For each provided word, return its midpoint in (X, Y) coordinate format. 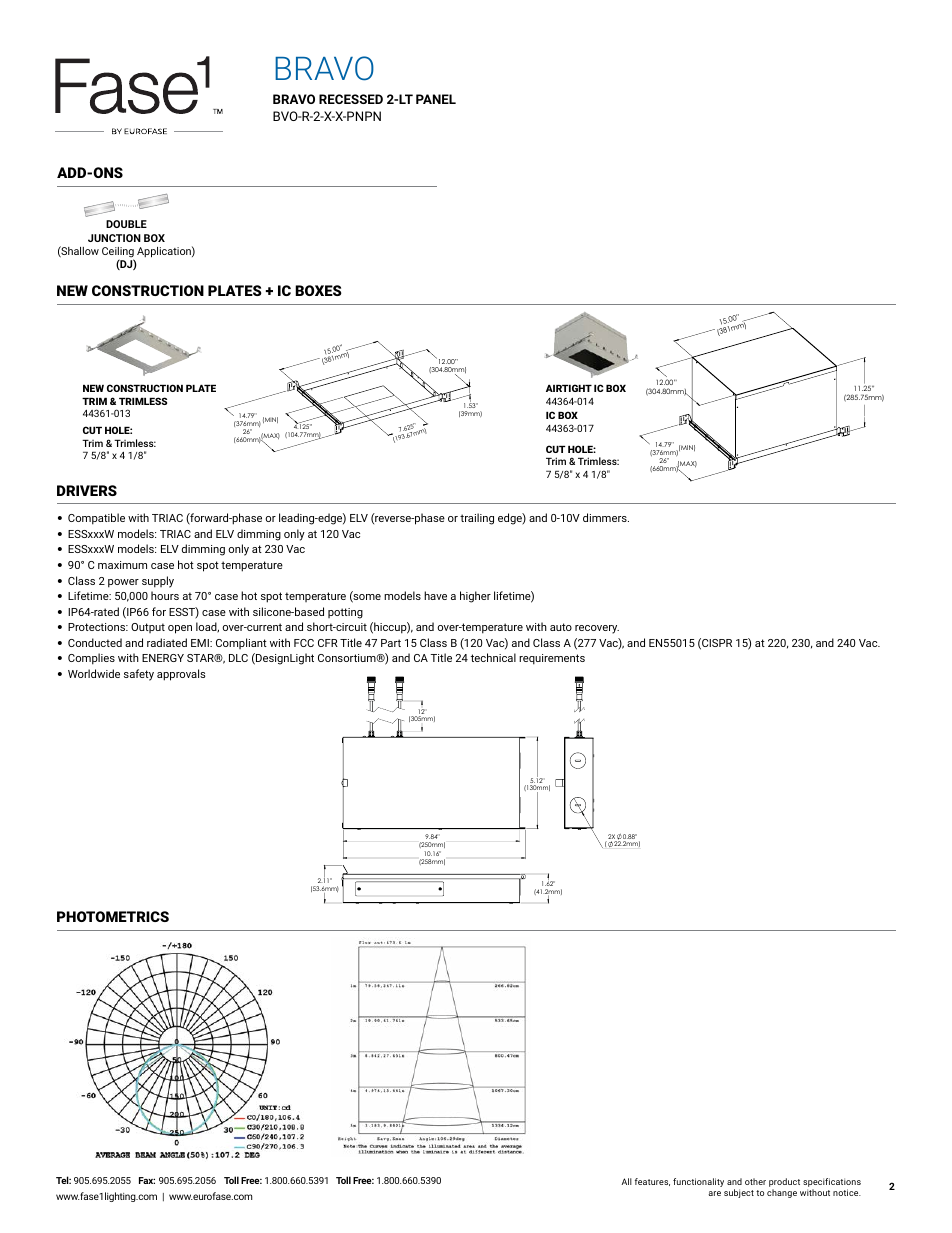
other (755, 1181)
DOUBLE (126, 224)
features (652, 1182)
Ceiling (118, 253)
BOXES (318, 290)
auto (561, 627)
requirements (552, 659)
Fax (147, 1180)
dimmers (606, 517)
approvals (181, 675)
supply (158, 582)
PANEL (436, 99)
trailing (477, 519)
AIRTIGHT (569, 388)
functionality (698, 1182)
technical (493, 657)
